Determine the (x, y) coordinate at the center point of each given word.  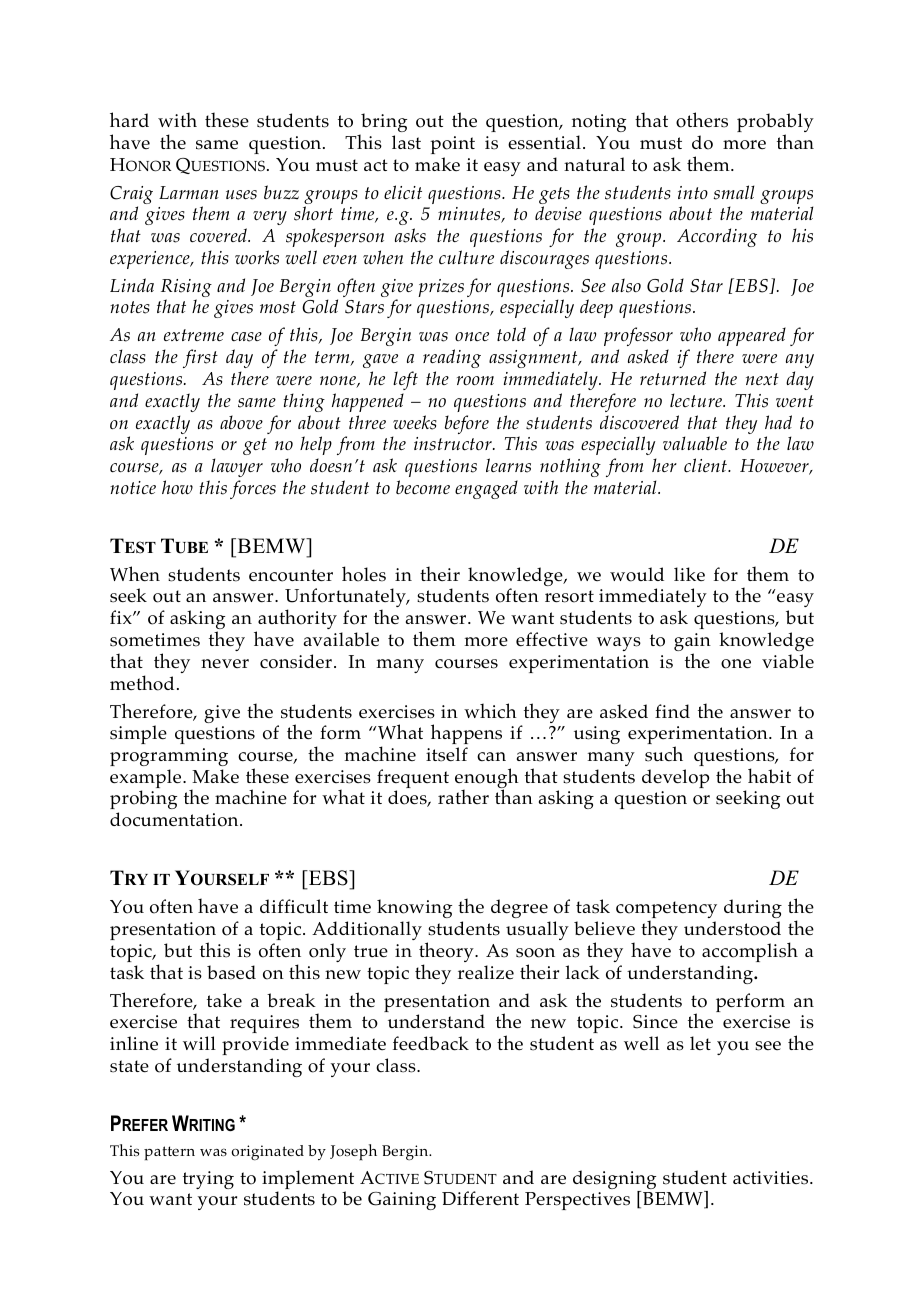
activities (772, 1178)
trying (208, 1180)
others (702, 120)
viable (788, 661)
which (490, 710)
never (225, 663)
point (452, 145)
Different (480, 1198)
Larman (189, 192)
